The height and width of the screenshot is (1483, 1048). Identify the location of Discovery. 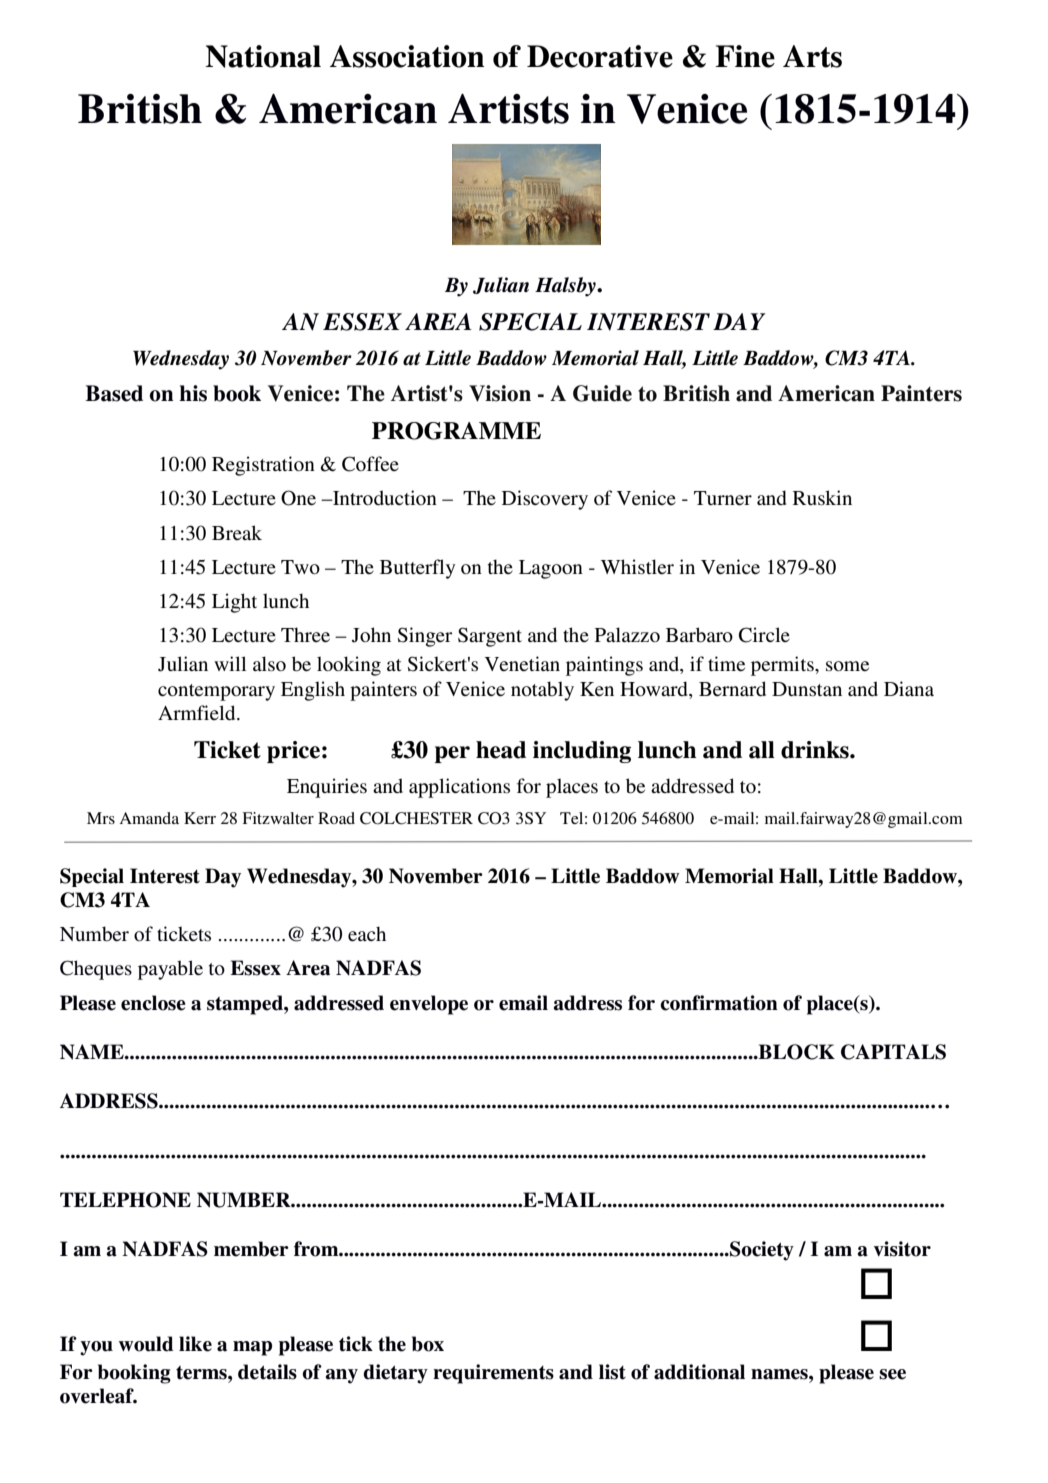
(545, 500).
